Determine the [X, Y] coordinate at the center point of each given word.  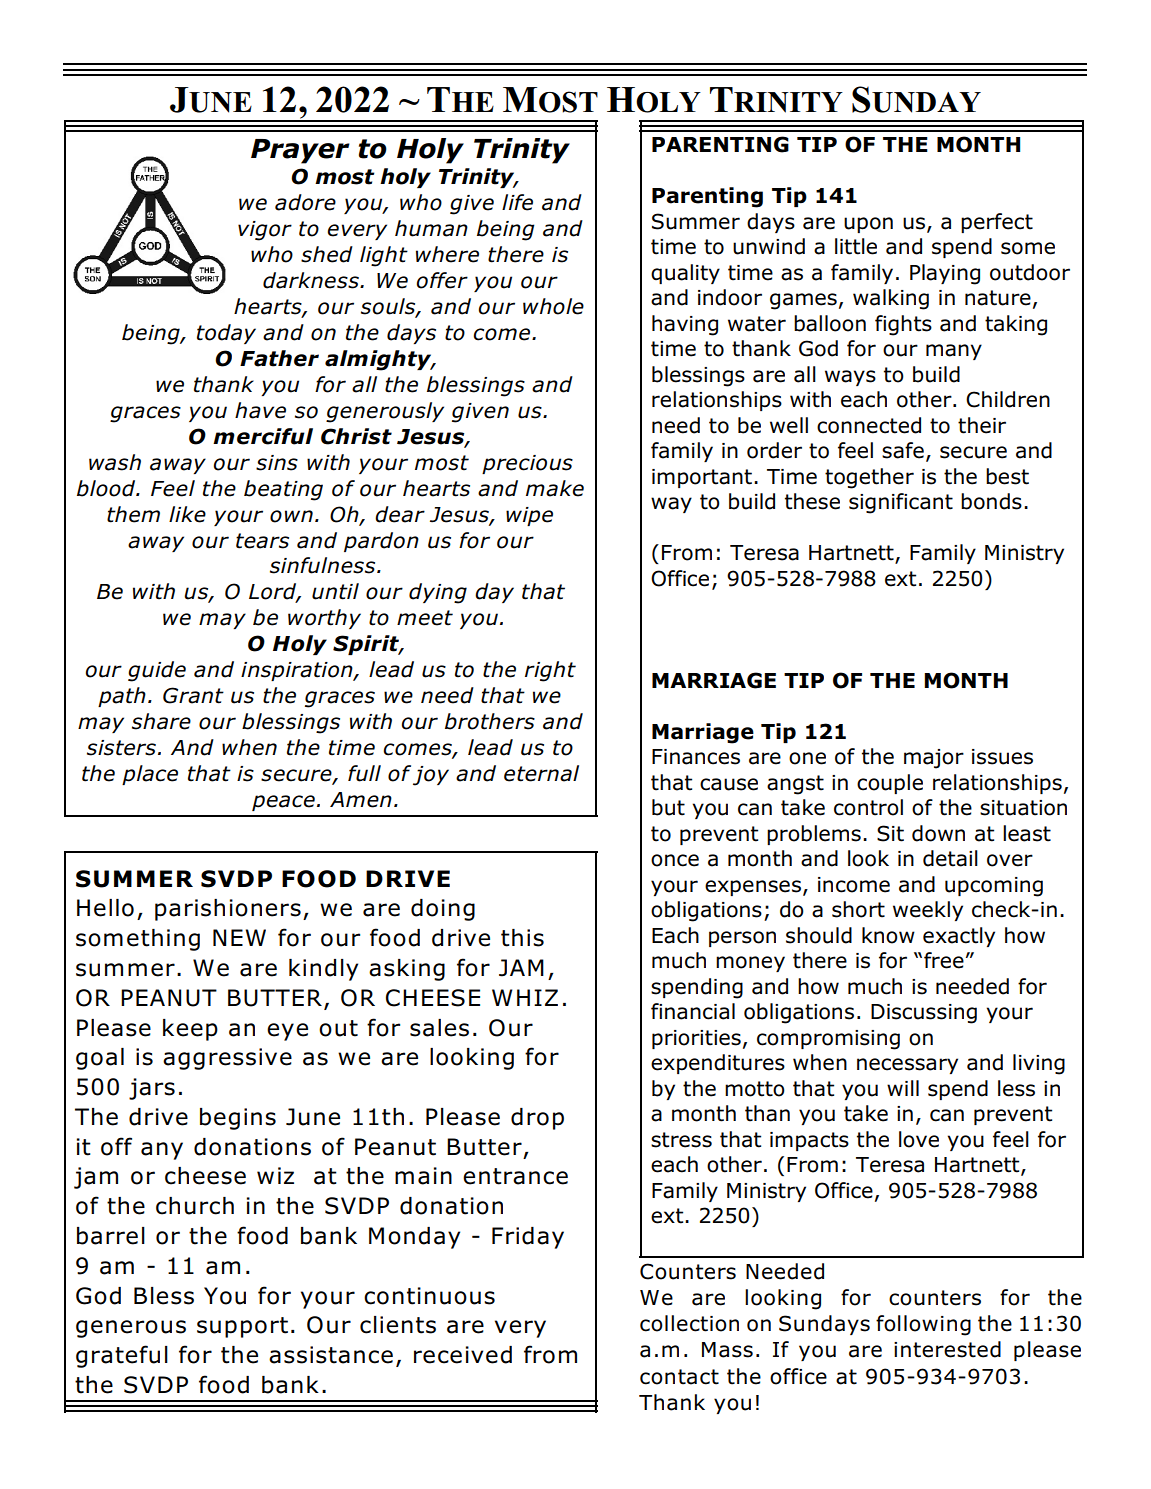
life [517, 202]
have [260, 410]
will [903, 1088]
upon [868, 225]
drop [537, 1119]
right [550, 671]
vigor [265, 231]
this [522, 938]
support [242, 1327]
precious [527, 464]
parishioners [228, 910]
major [934, 759]
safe [903, 450]
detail [950, 858]
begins [238, 1119]
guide [157, 671]
